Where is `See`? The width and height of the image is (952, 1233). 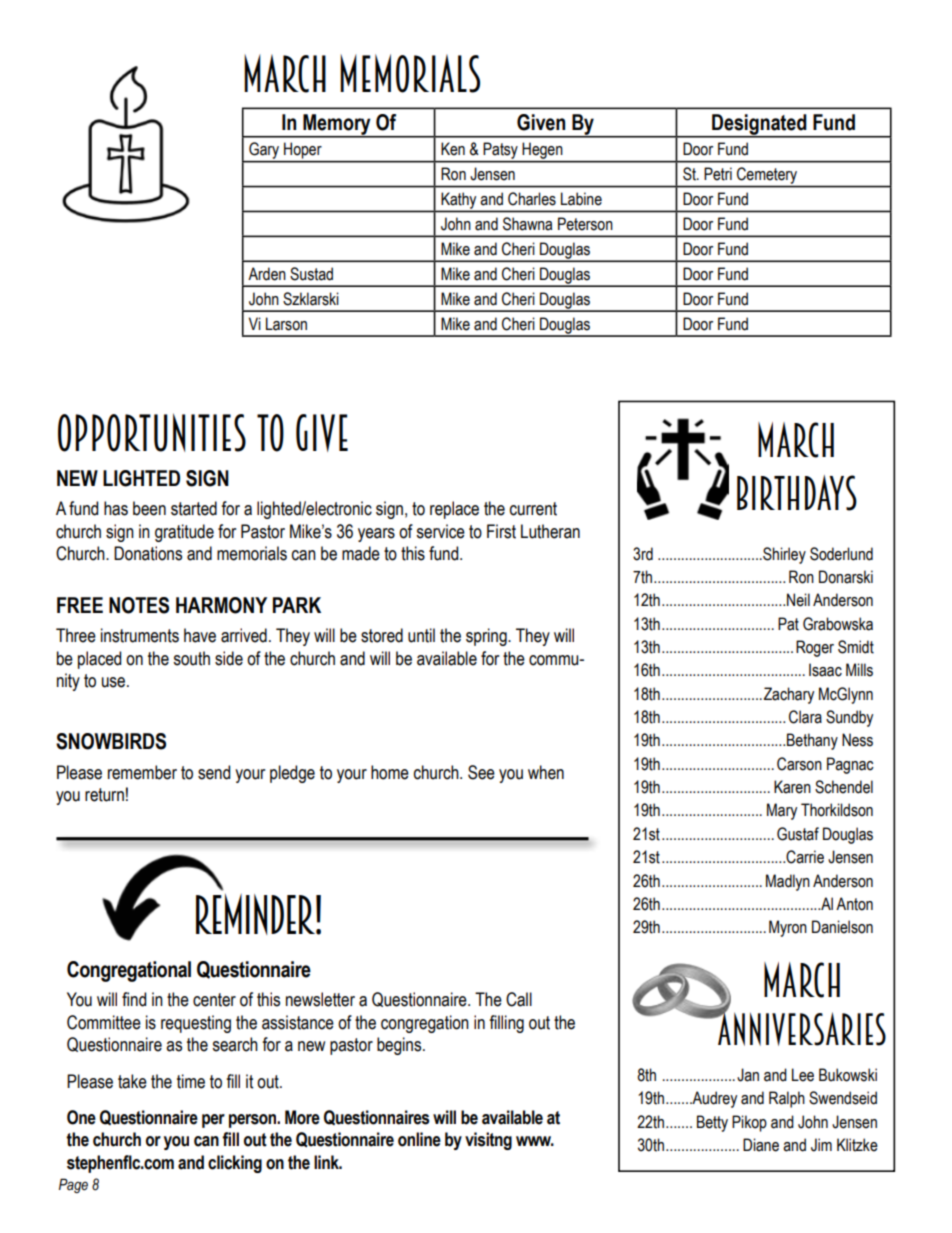
See is located at coordinates (481, 772).
